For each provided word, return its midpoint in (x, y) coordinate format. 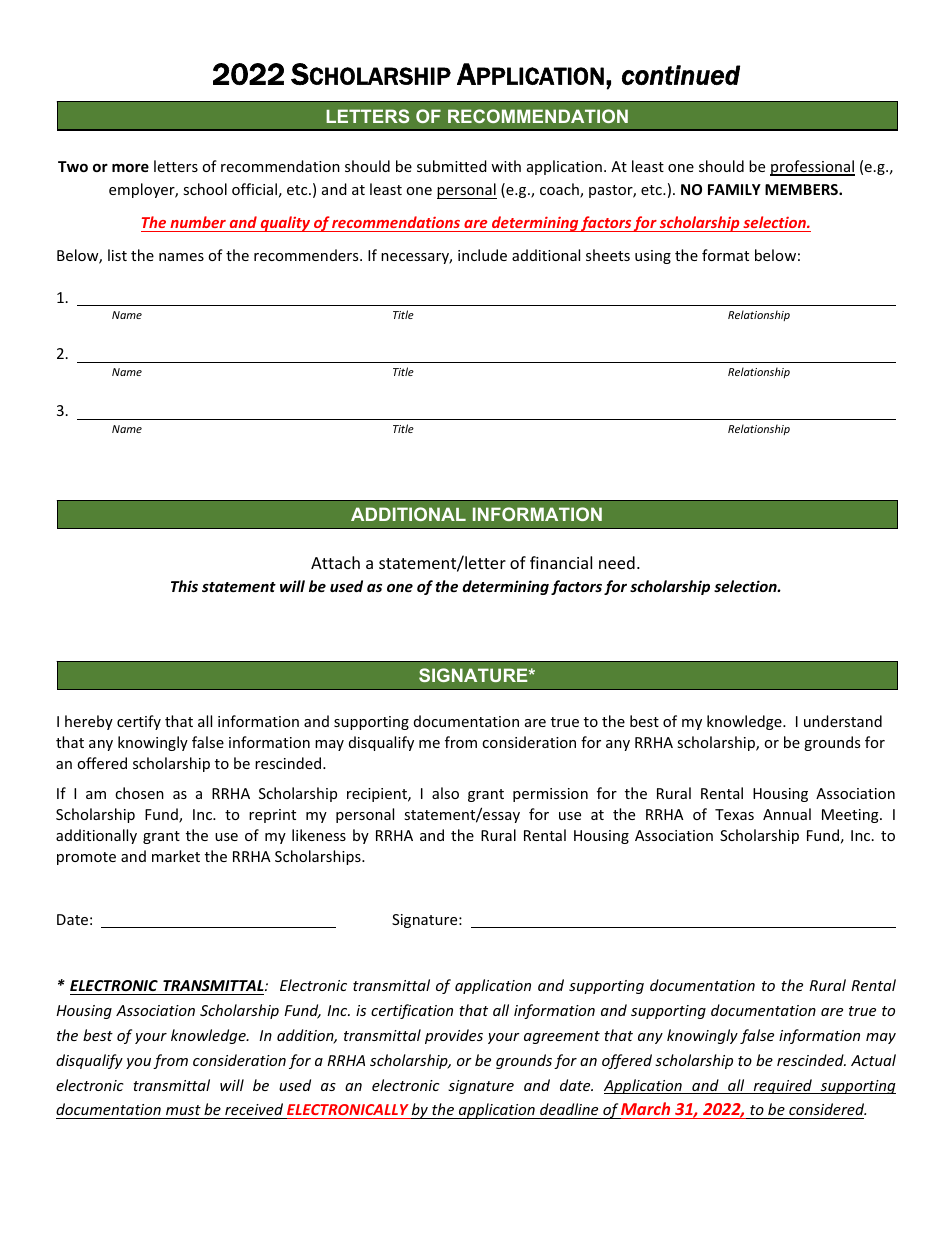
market (176, 856)
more (130, 168)
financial (561, 562)
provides (454, 1036)
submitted (452, 166)
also (445, 793)
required (782, 1086)
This (184, 586)
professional (812, 168)
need (617, 562)
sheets (608, 255)
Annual (787, 814)
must (183, 1110)
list (117, 255)
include (482, 255)
